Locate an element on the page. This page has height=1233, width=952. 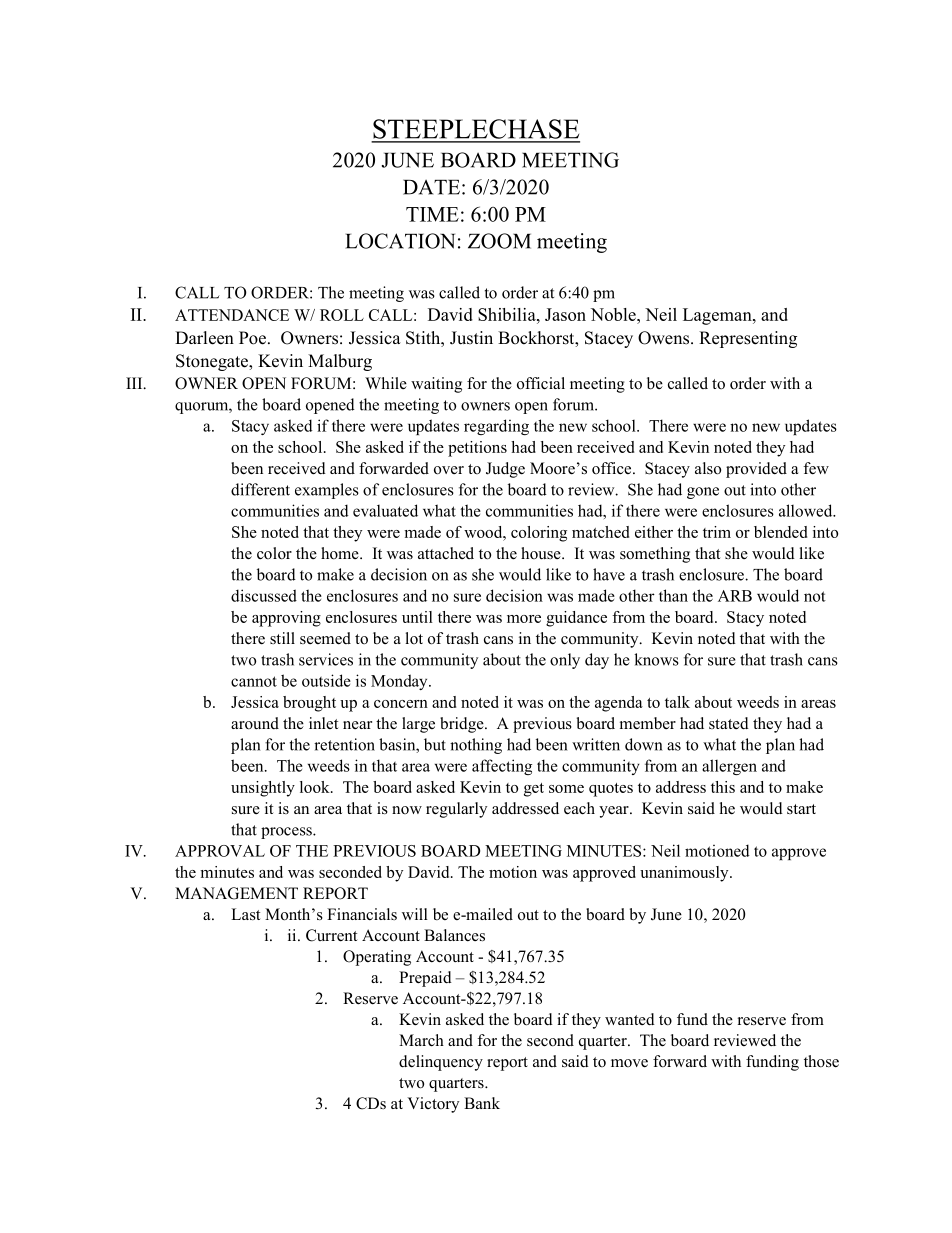
different is located at coordinates (260, 489).
